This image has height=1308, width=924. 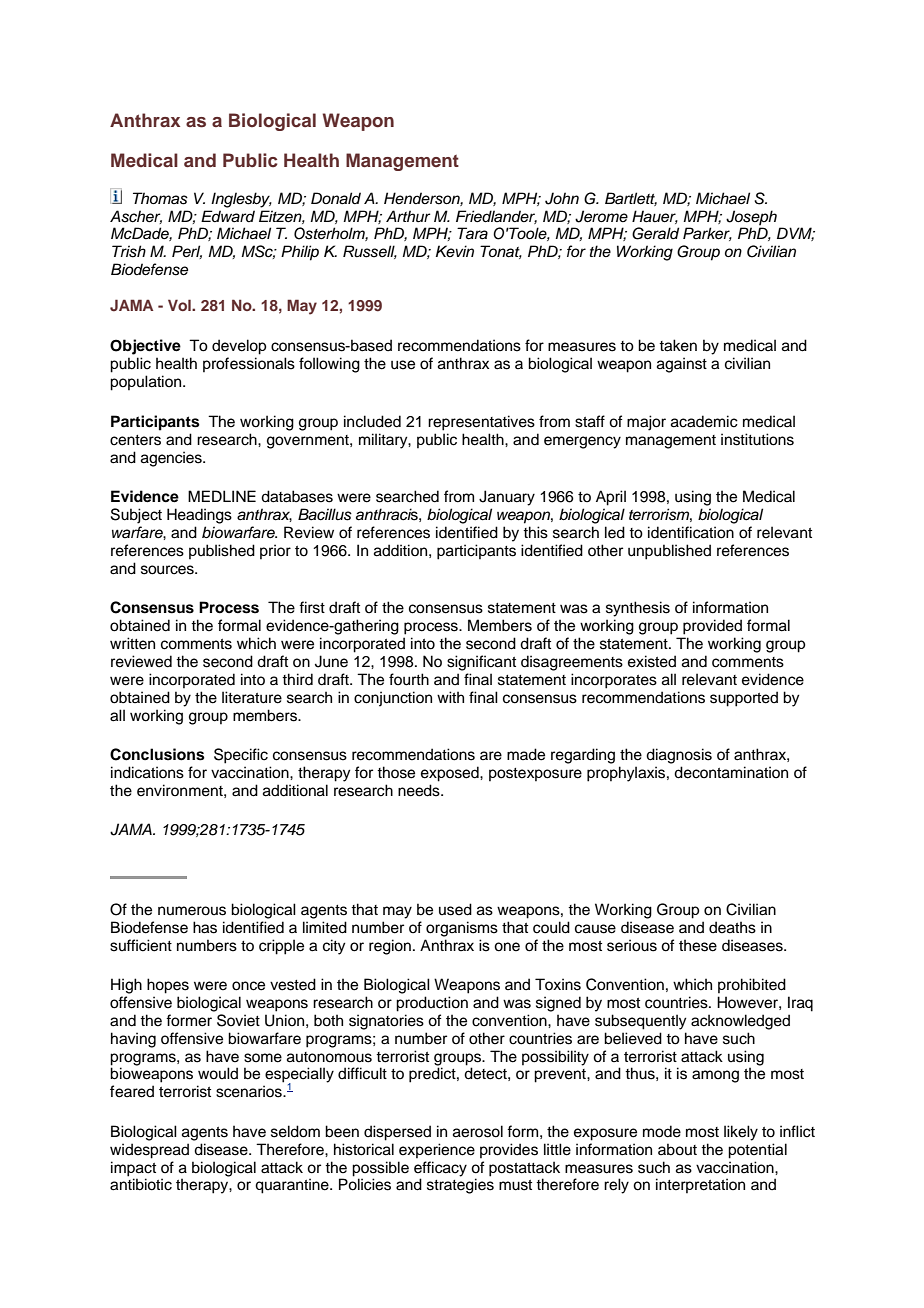 I want to click on literature, so click(x=252, y=697).
